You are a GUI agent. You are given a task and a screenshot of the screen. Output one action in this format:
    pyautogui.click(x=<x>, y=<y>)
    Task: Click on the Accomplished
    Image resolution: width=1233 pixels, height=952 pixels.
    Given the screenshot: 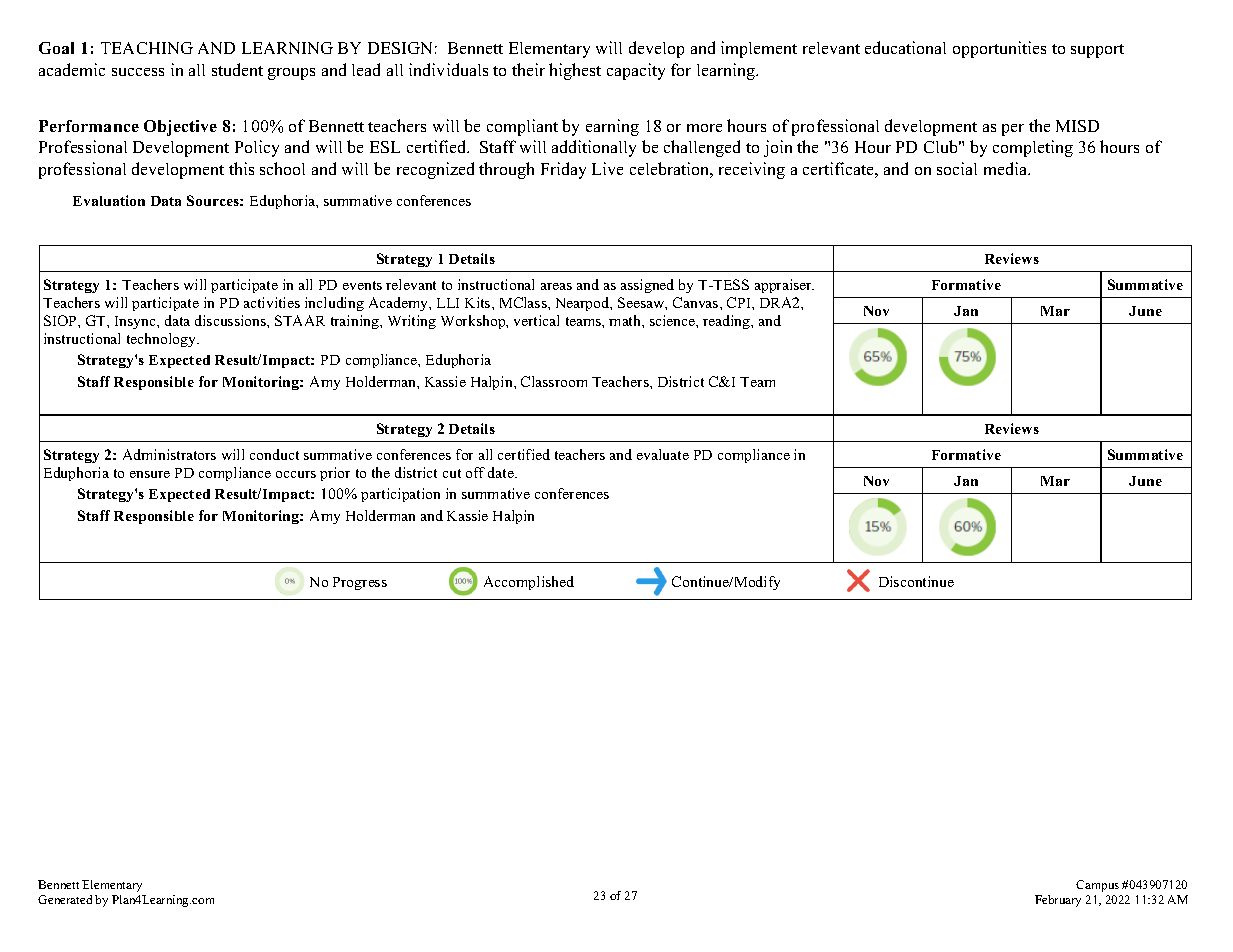 What is the action you would take?
    pyautogui.click(x=529, y=583)
